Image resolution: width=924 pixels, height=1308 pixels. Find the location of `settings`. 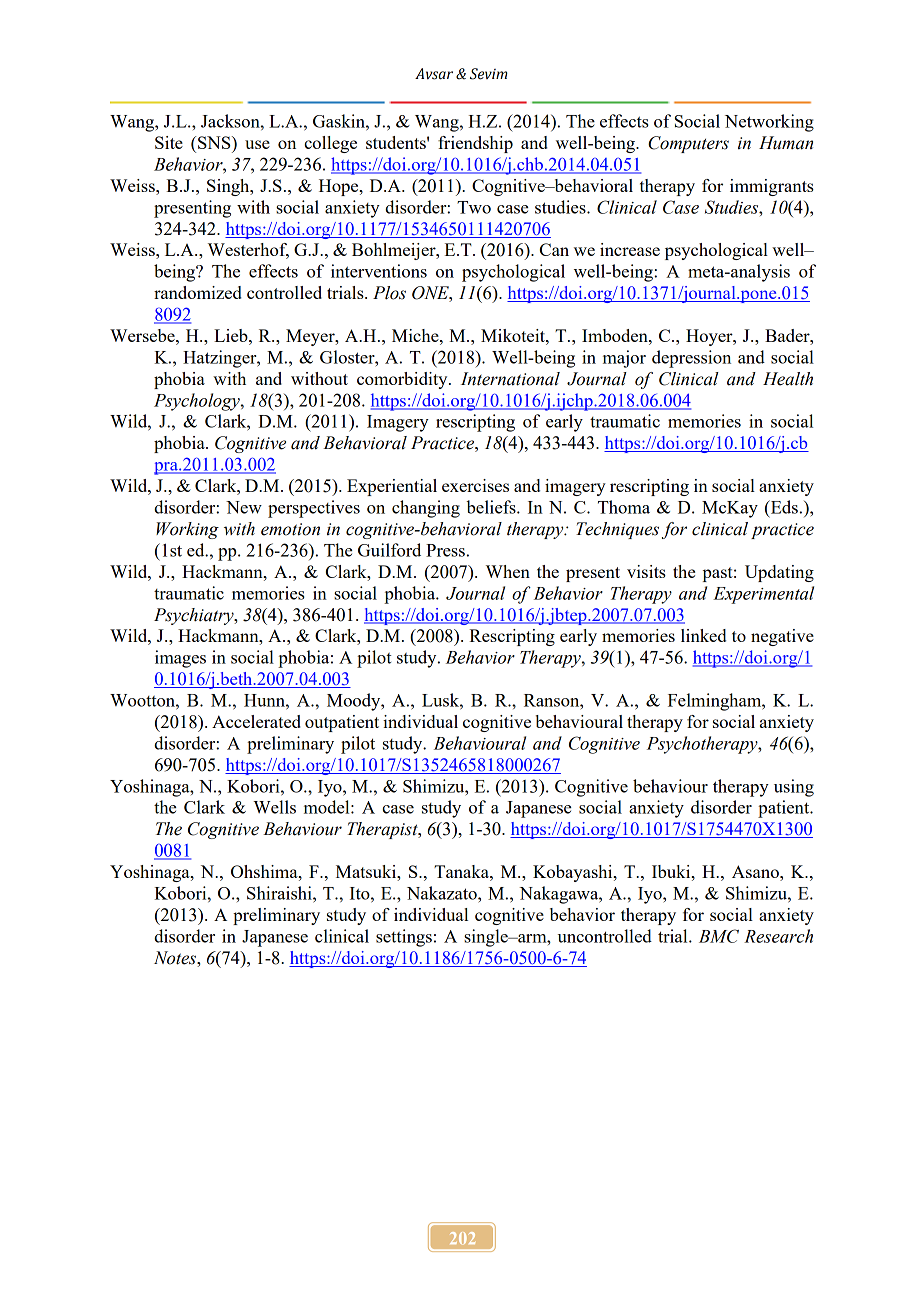

settings is located at coordinates (404, 938).
